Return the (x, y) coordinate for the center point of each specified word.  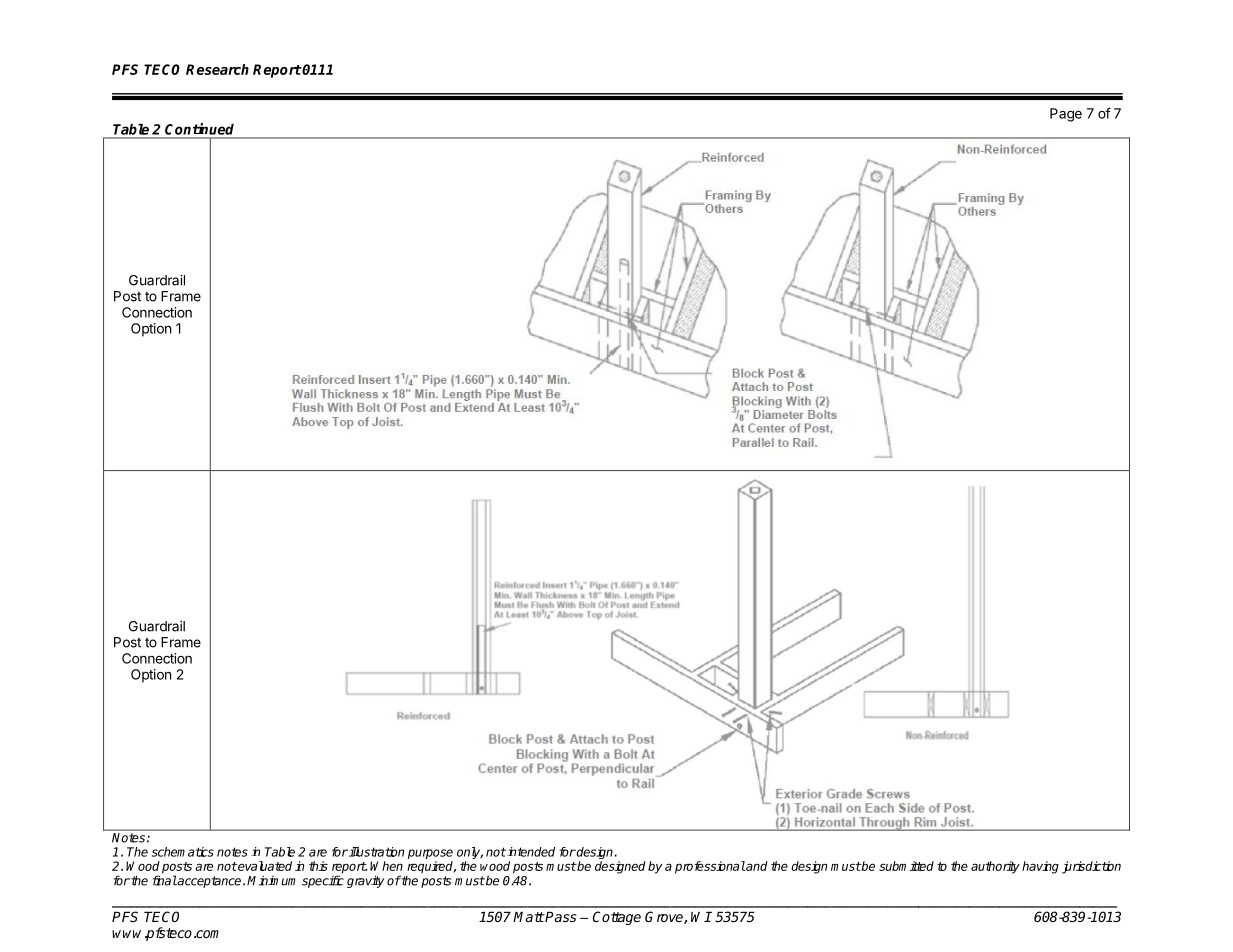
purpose (430, 854)
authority (995, 867)
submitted (906, 866)
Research (217, 69)
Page (1066, 115)
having (1040, 867)
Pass (560, 916)
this (318, 866)
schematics (183, 852)
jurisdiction (1091, 867)
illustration (375, 852)
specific (323, 881)
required (431, 867)
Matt (529, 916)
